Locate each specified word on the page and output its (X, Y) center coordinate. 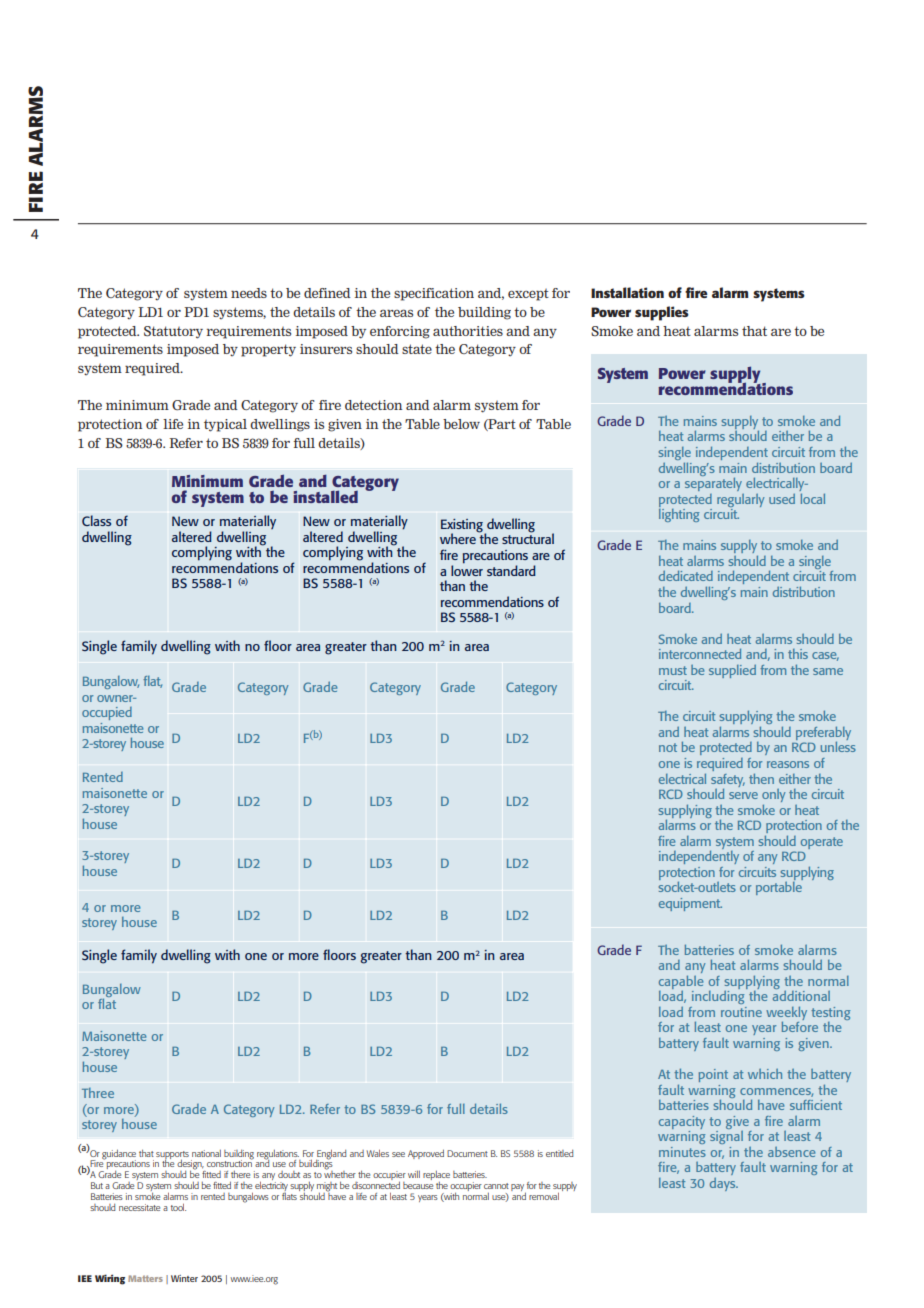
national (206, 1153)
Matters (145, 1278)
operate (822, 843)
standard (511, 570)
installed (325, 496)
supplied (732, 671)
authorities (468, 331)
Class (96, 520)
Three (98, 1093)
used (782, 499)
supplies (662, 313)
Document (467, 1153)
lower (467, 569)
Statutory (173, 332)
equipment (690, 904)
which (765, 1074)
